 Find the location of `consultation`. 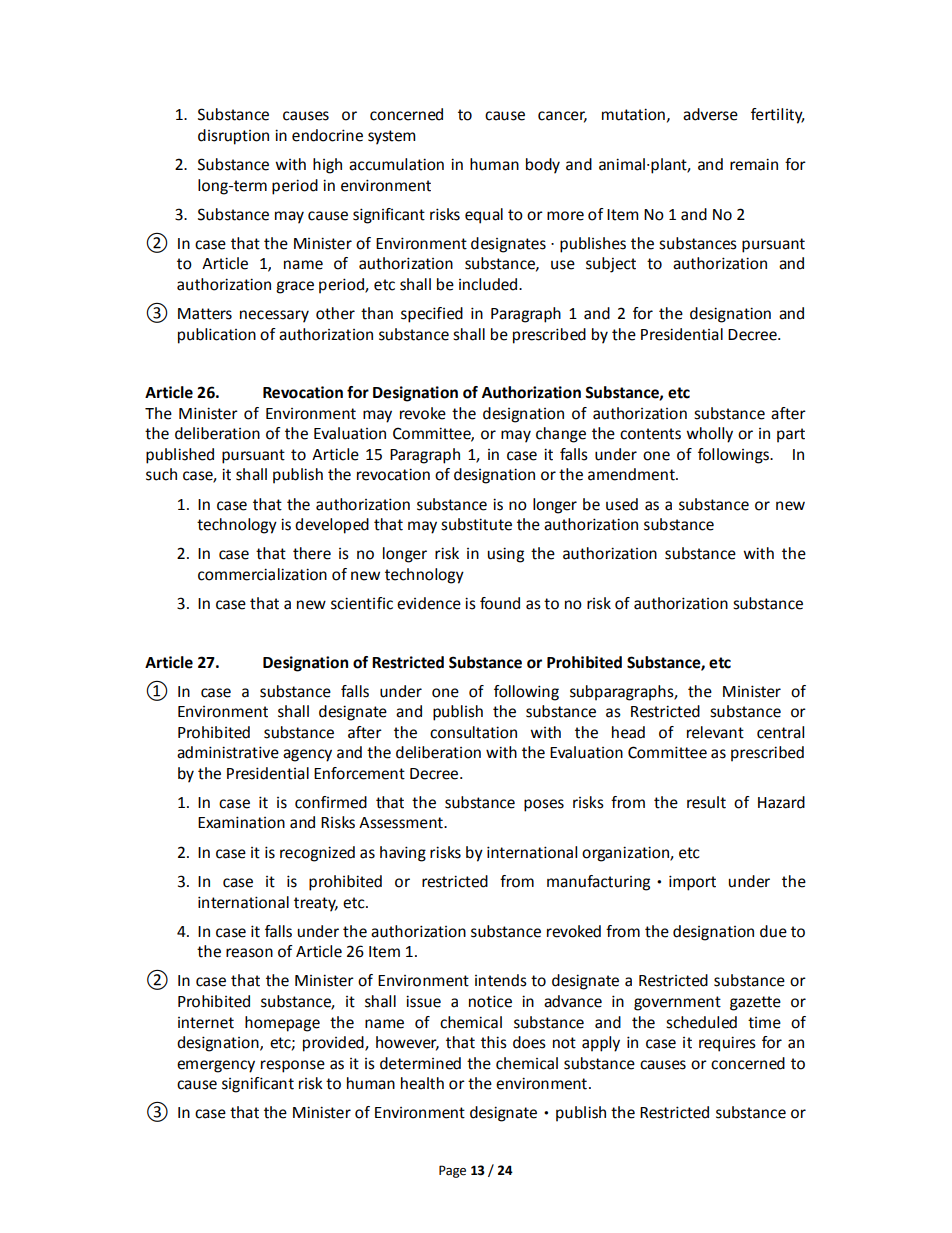

consultation is located at coordinates (473, 732).
